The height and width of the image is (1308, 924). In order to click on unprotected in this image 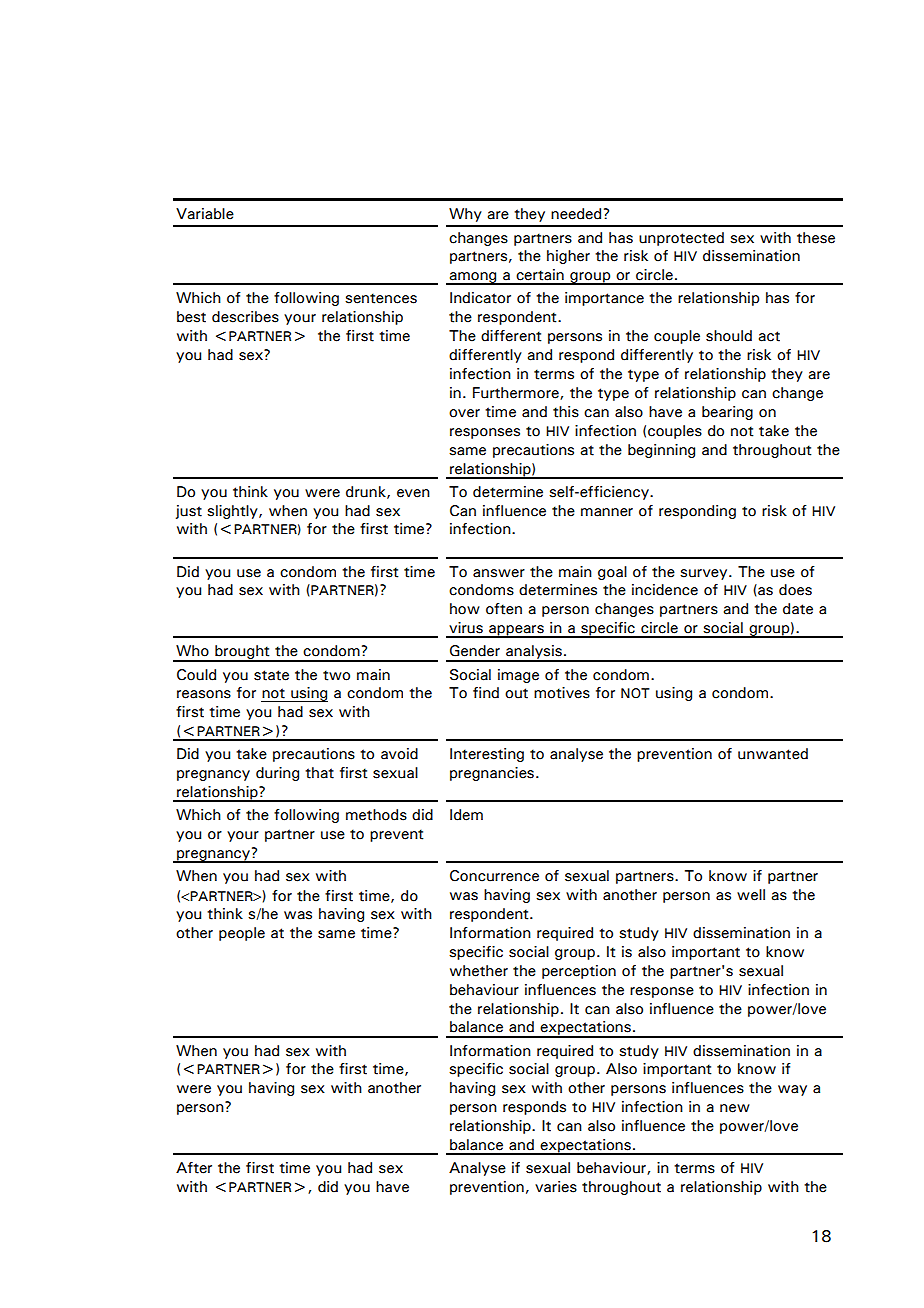, I will do `click(681, 239)`.
